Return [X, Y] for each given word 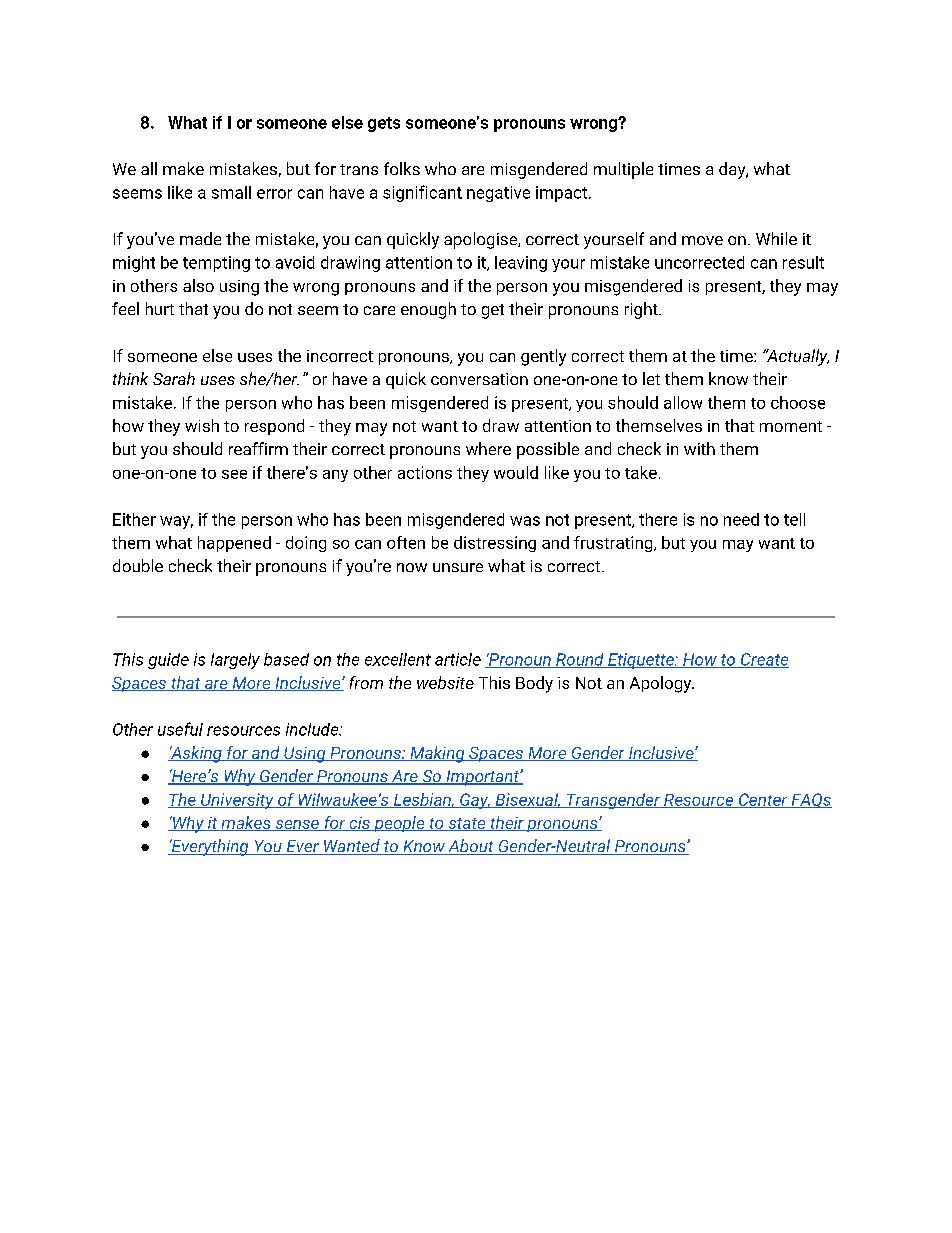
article [458, 659]
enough [428, 310]
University [237, 801]
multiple [623, 170]
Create [764, 660]
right [642, 310]
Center [763, 800]
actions [425, 472]
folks [402, 168]
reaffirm [258, 448]
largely [235, 661]
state [467, 824]
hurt [160, 308]
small [231, 192]
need [741, 519]
